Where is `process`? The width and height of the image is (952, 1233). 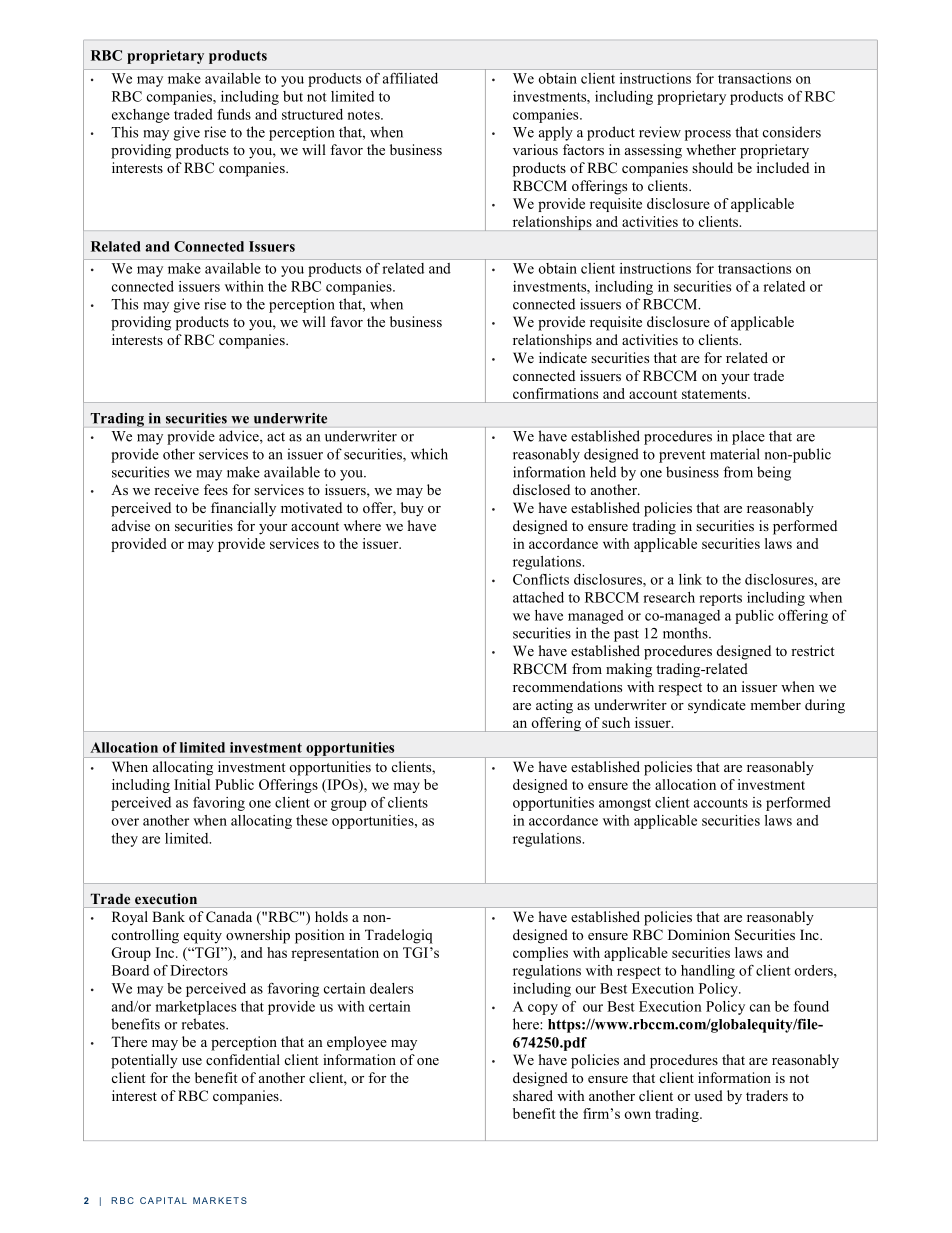
process is located at coordinates (708, 135).
